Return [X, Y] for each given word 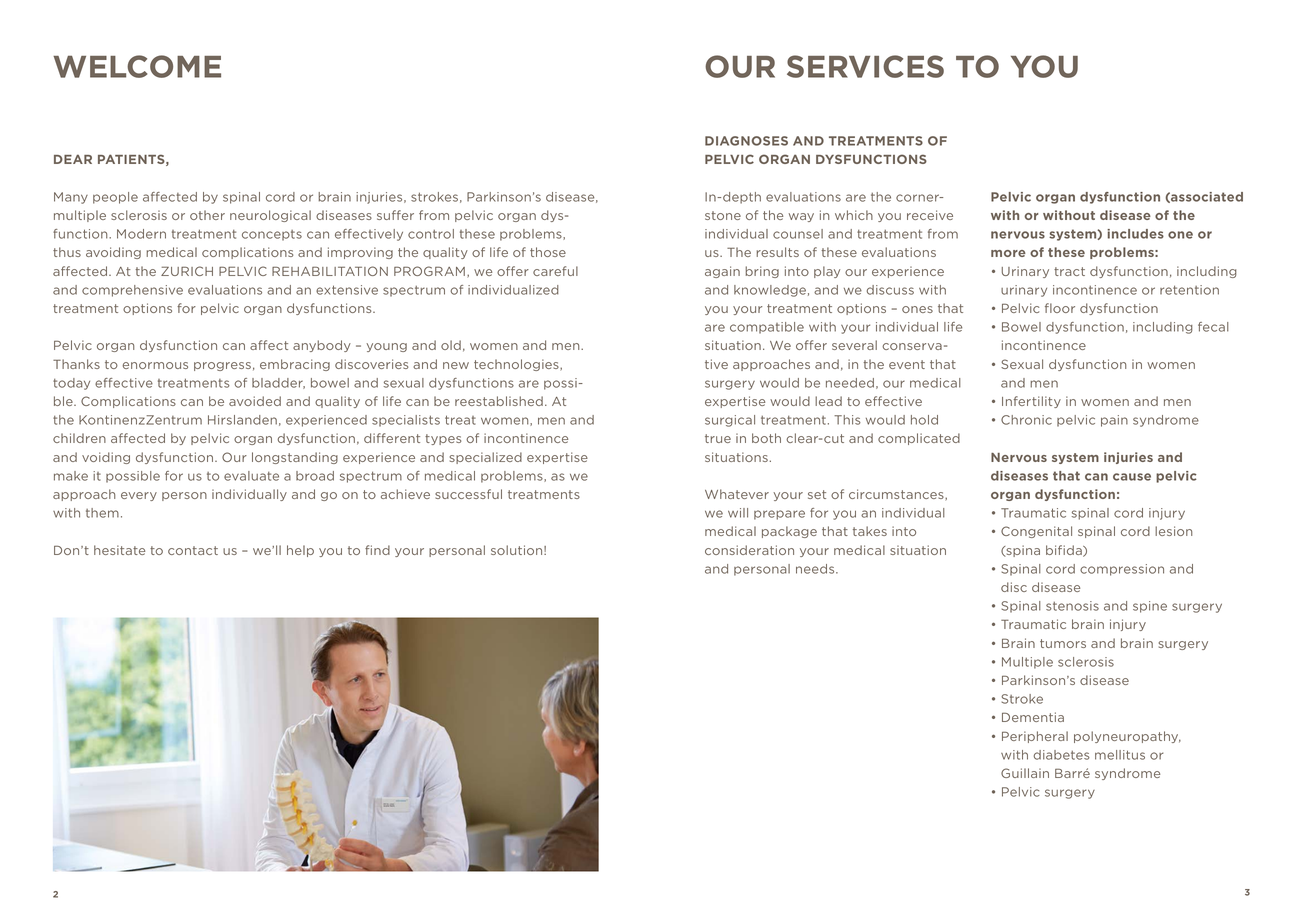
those [548, 252]
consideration [749, 550]
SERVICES [865, 66]
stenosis [1072, 606]
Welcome [137, 66]
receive [930, 215]
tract [1069, 271]
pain [1114, 421]
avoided [255, 401]
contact [193, 550]
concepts [272, 235]
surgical [730, 421]
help [300, 551]
